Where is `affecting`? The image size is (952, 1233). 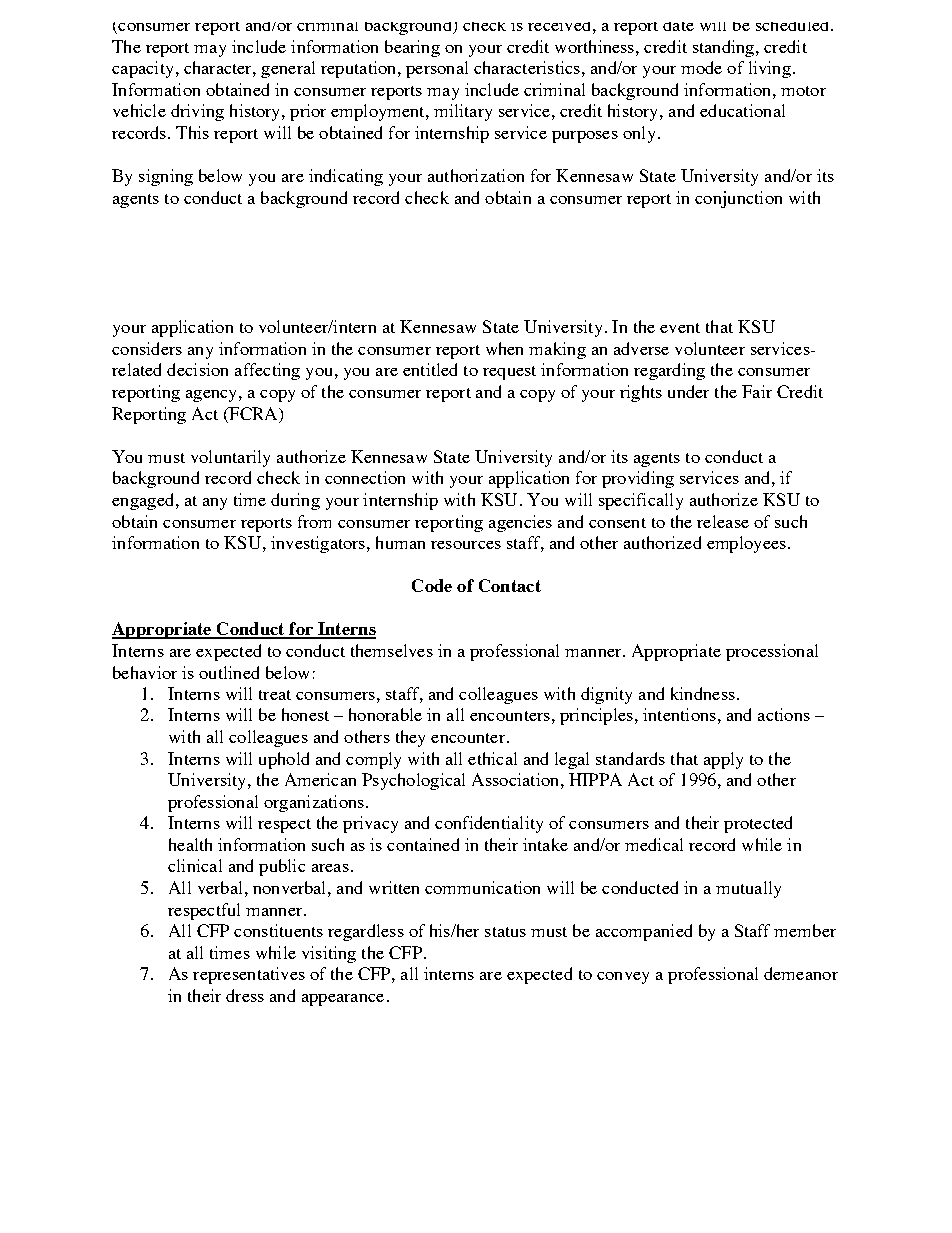 affecting is located at coordinates (267, 371).
